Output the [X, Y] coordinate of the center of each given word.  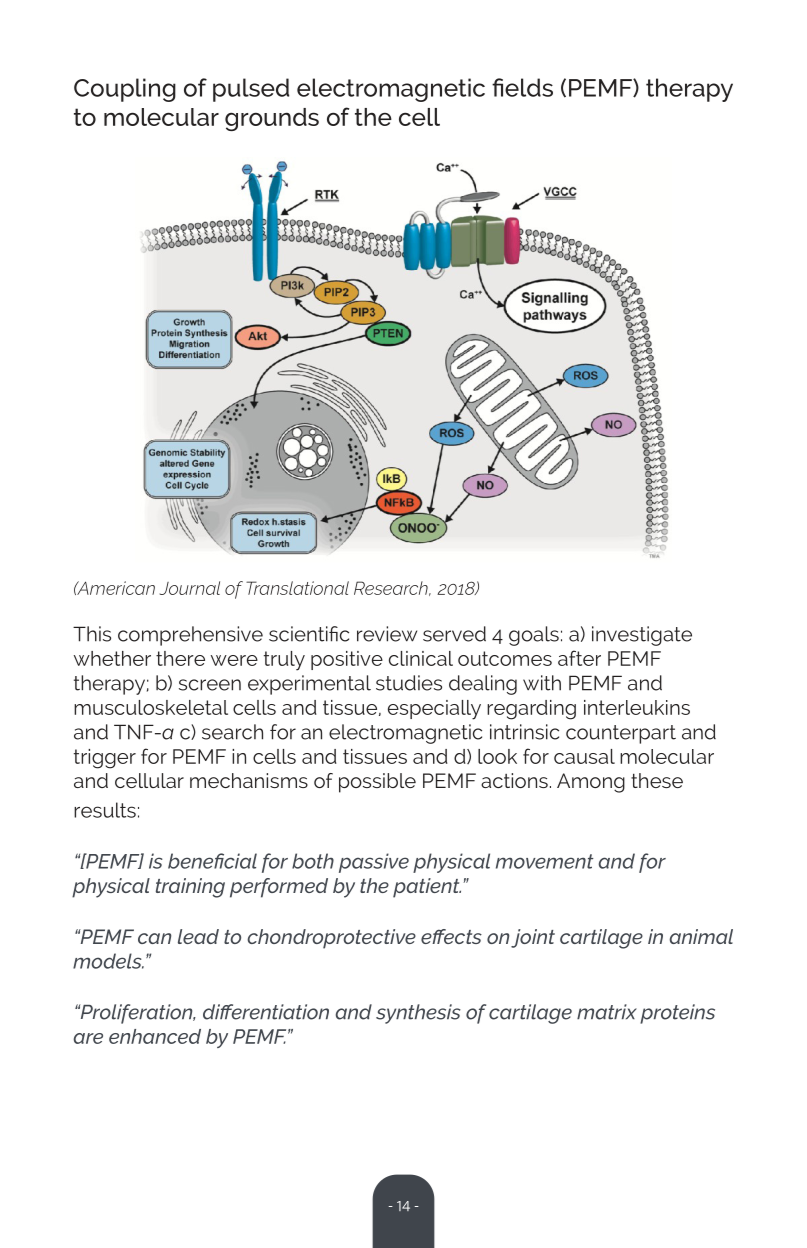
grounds [272, 119]
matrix [607, 1012]
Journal [190, 588]
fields [522, 87]
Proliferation [136, 1014]
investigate [642, 636]
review [387, 634]
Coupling [125, 90]
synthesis [418, 1014]
